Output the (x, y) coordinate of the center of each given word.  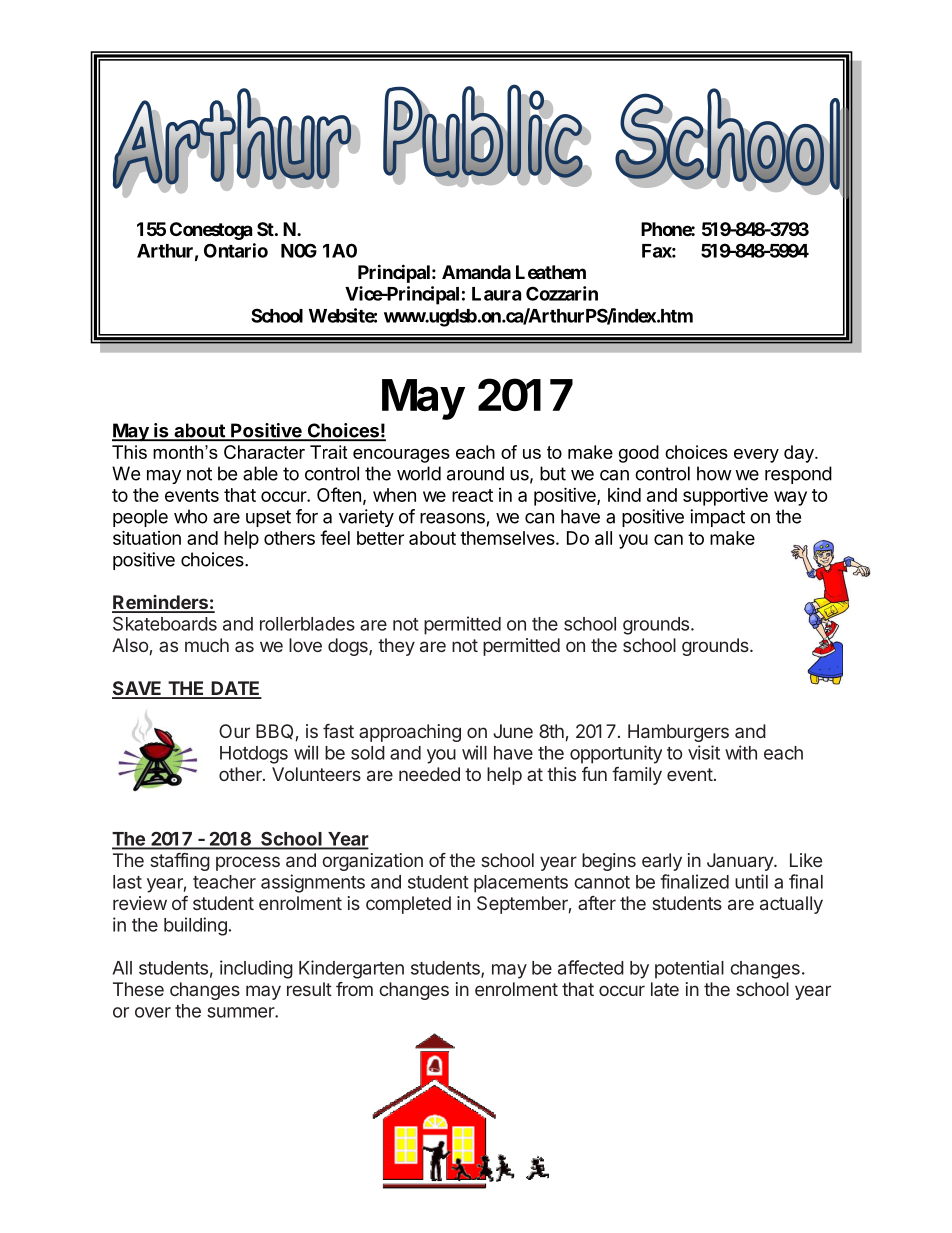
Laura (496, 294)
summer (241, 1012)
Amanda (476, 272)
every (756, 456)
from (354, 989)
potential (689, 969)
